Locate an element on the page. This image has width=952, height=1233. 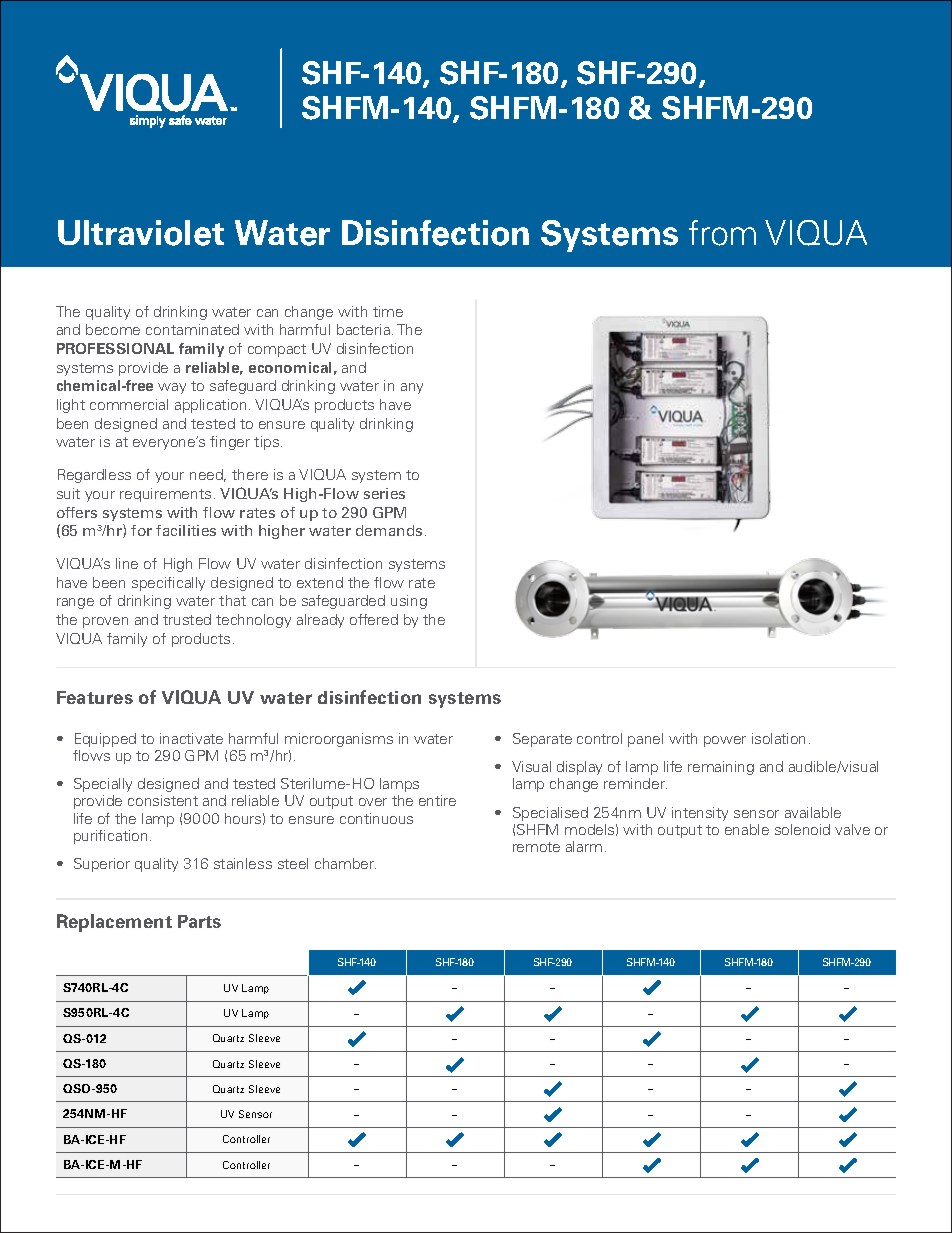
specifically is located at coordinates (168, 584).
